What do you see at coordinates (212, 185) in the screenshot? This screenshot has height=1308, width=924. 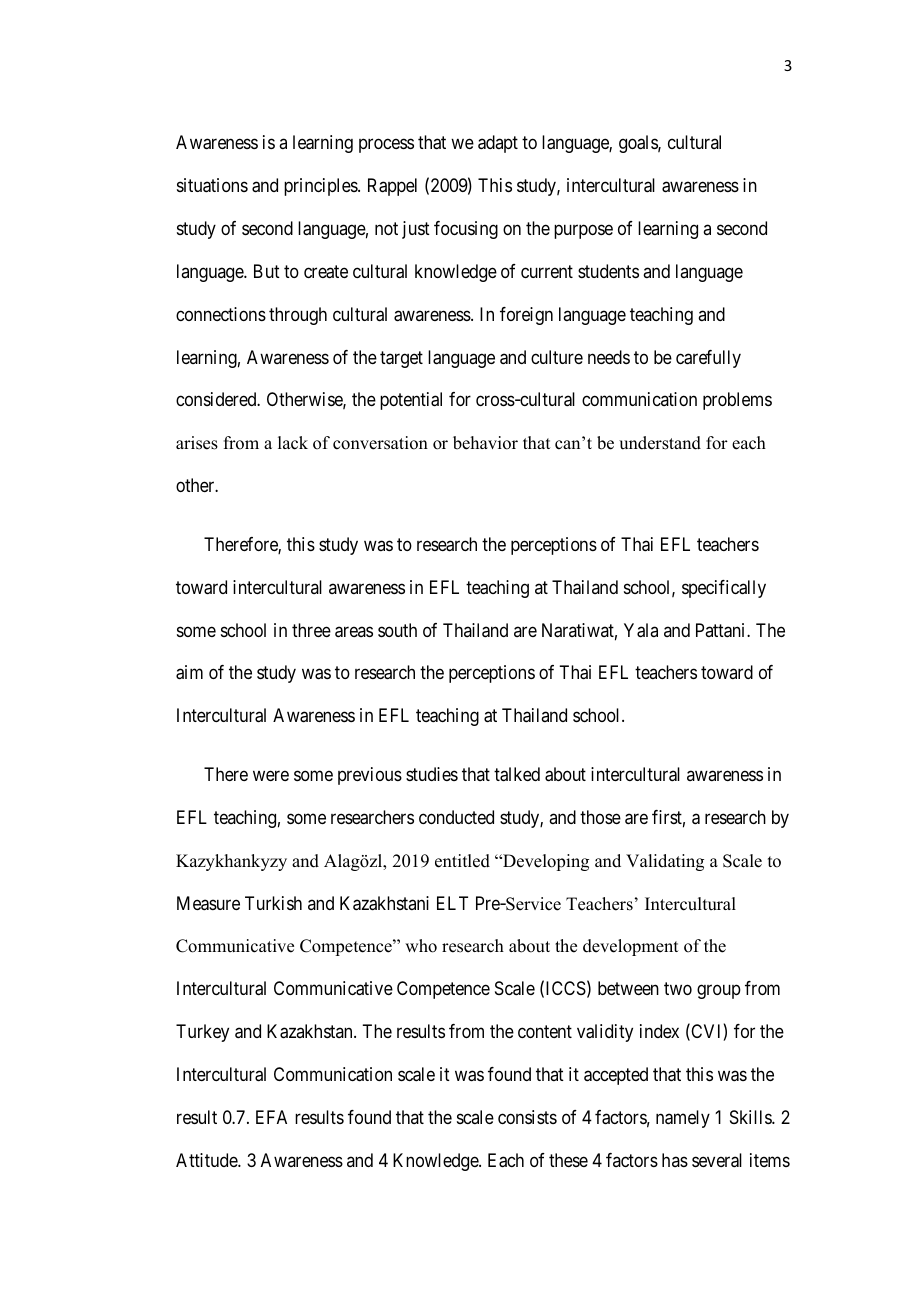 I see `situations` at bounding box center [212, 185].
